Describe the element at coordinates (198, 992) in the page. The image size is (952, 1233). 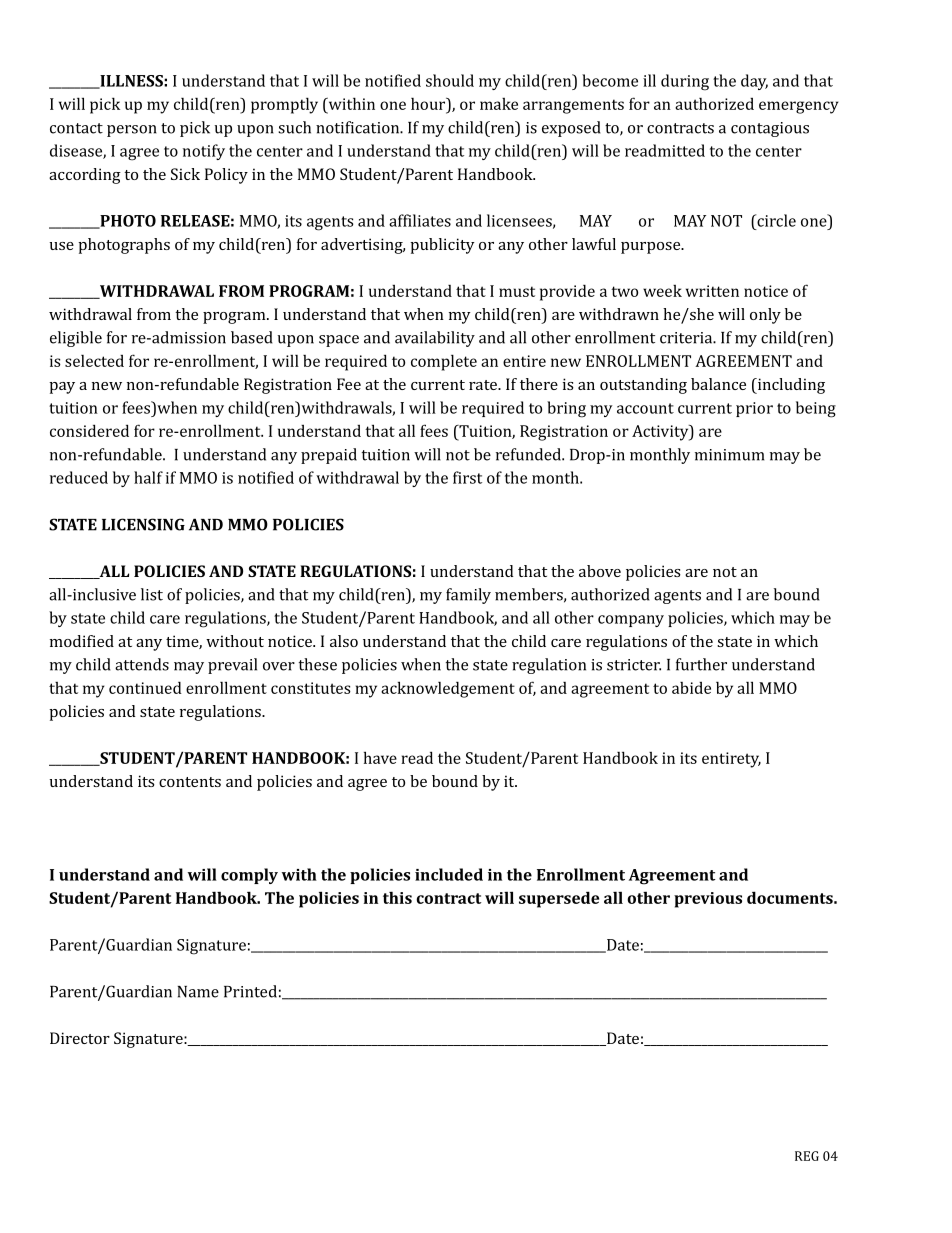
I see `Name` at that location.
